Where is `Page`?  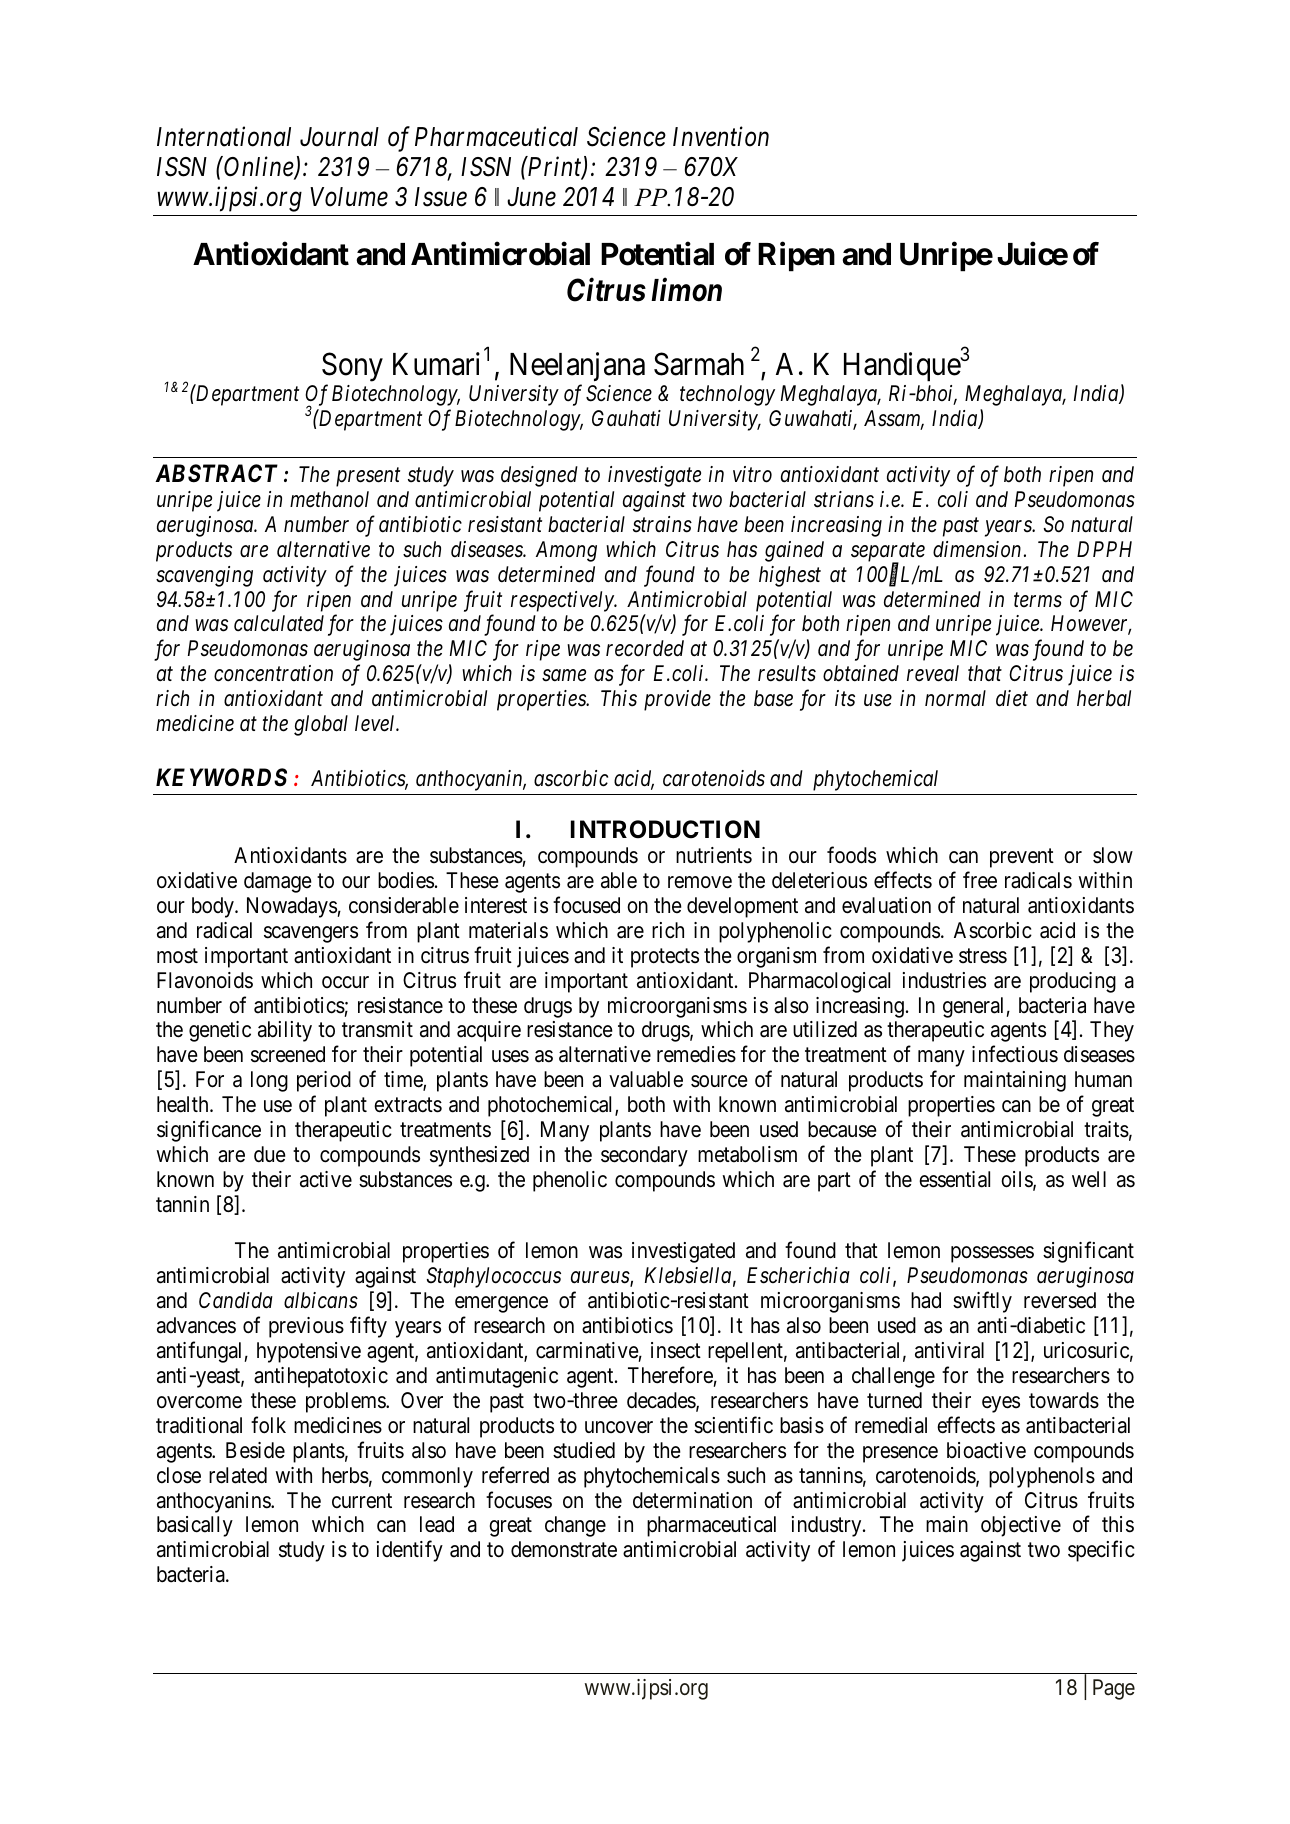 Page is located at coordinates (1114, 1689).
